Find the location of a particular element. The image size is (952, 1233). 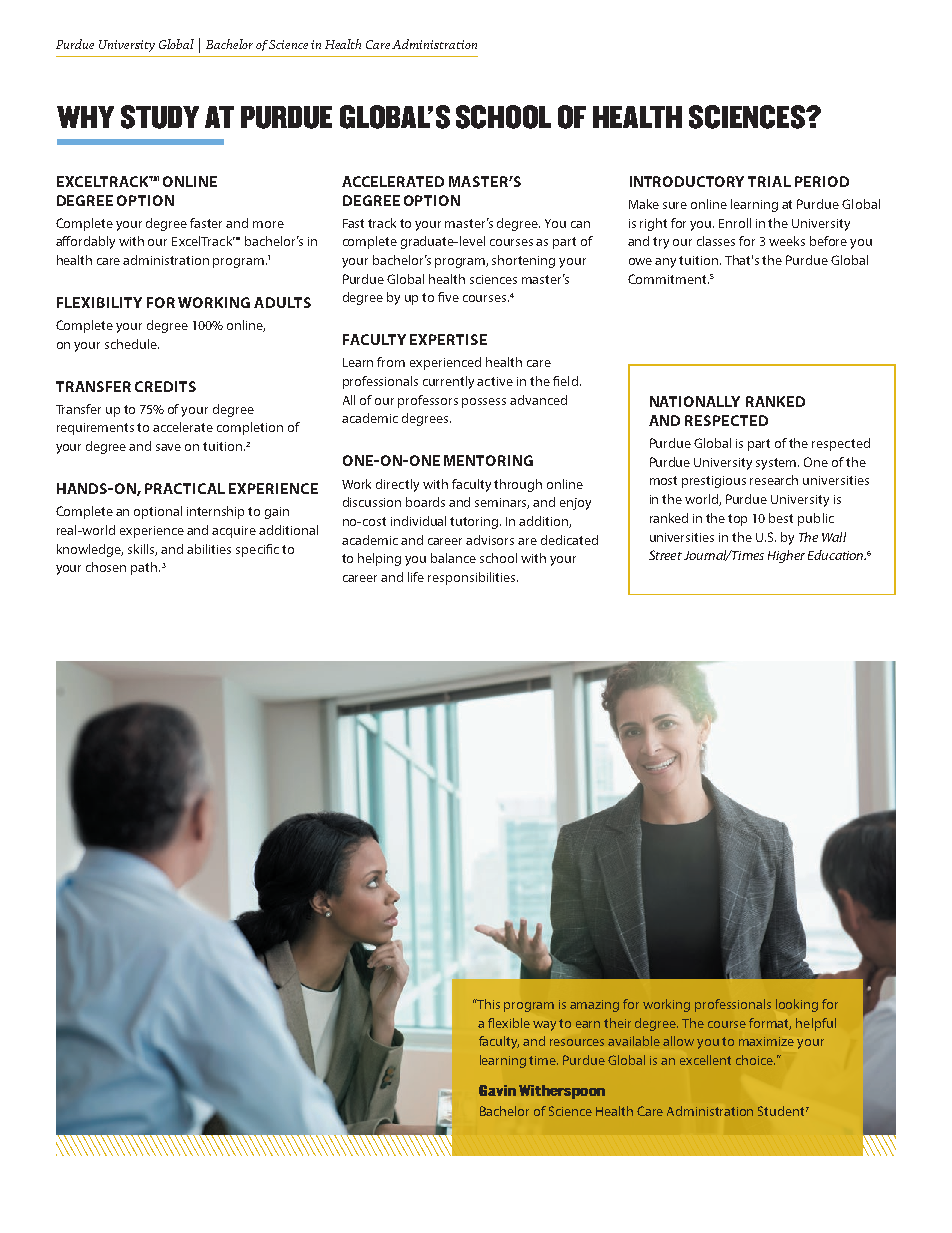

chosen is located at coordinates (106, 567).
